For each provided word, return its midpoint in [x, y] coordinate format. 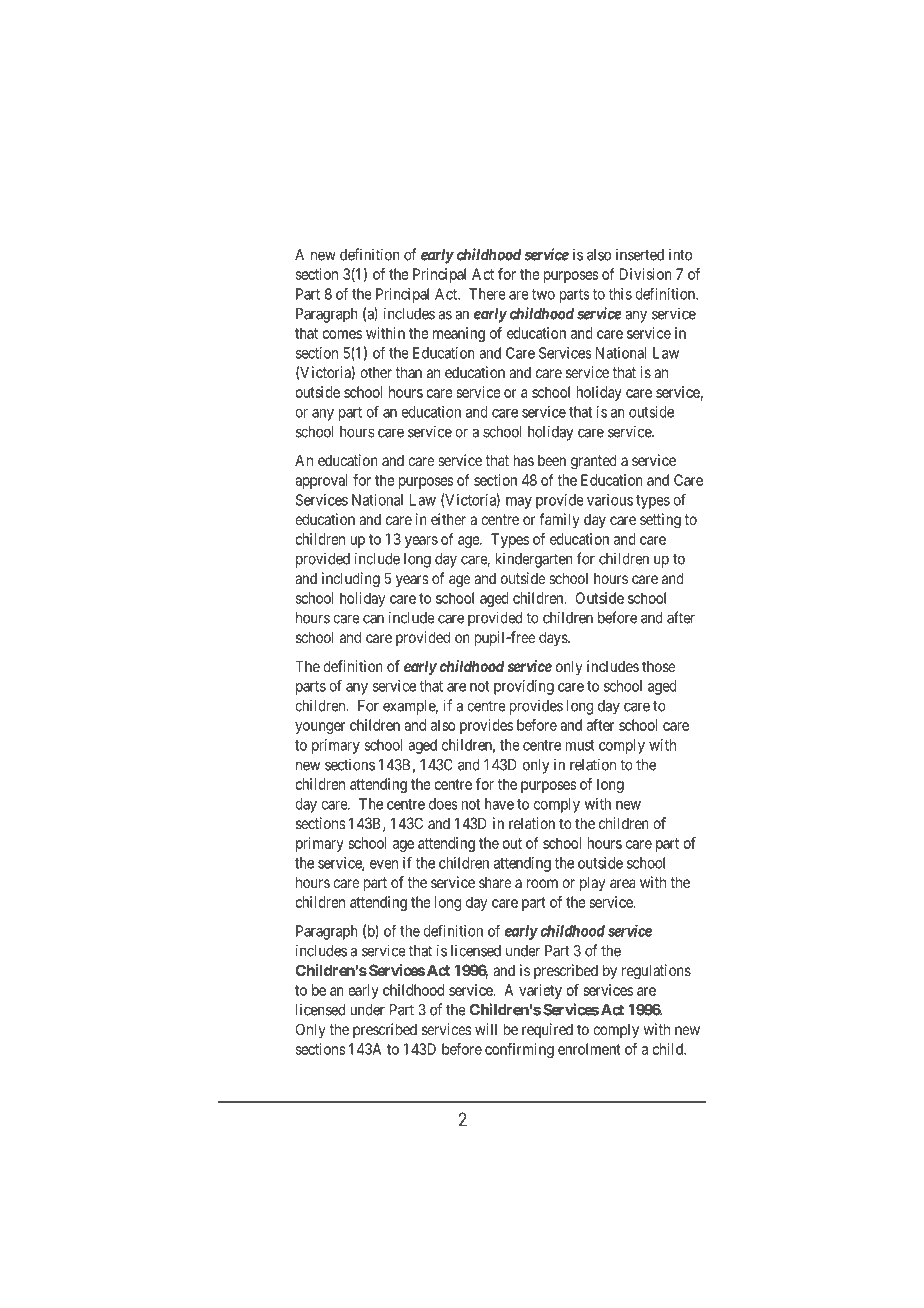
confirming [519, 1050]
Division [645, 274]
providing [524, 687]
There [487, 294]
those [659, 666]
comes [342, 334]
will [486, 1029]
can [373, 619]
